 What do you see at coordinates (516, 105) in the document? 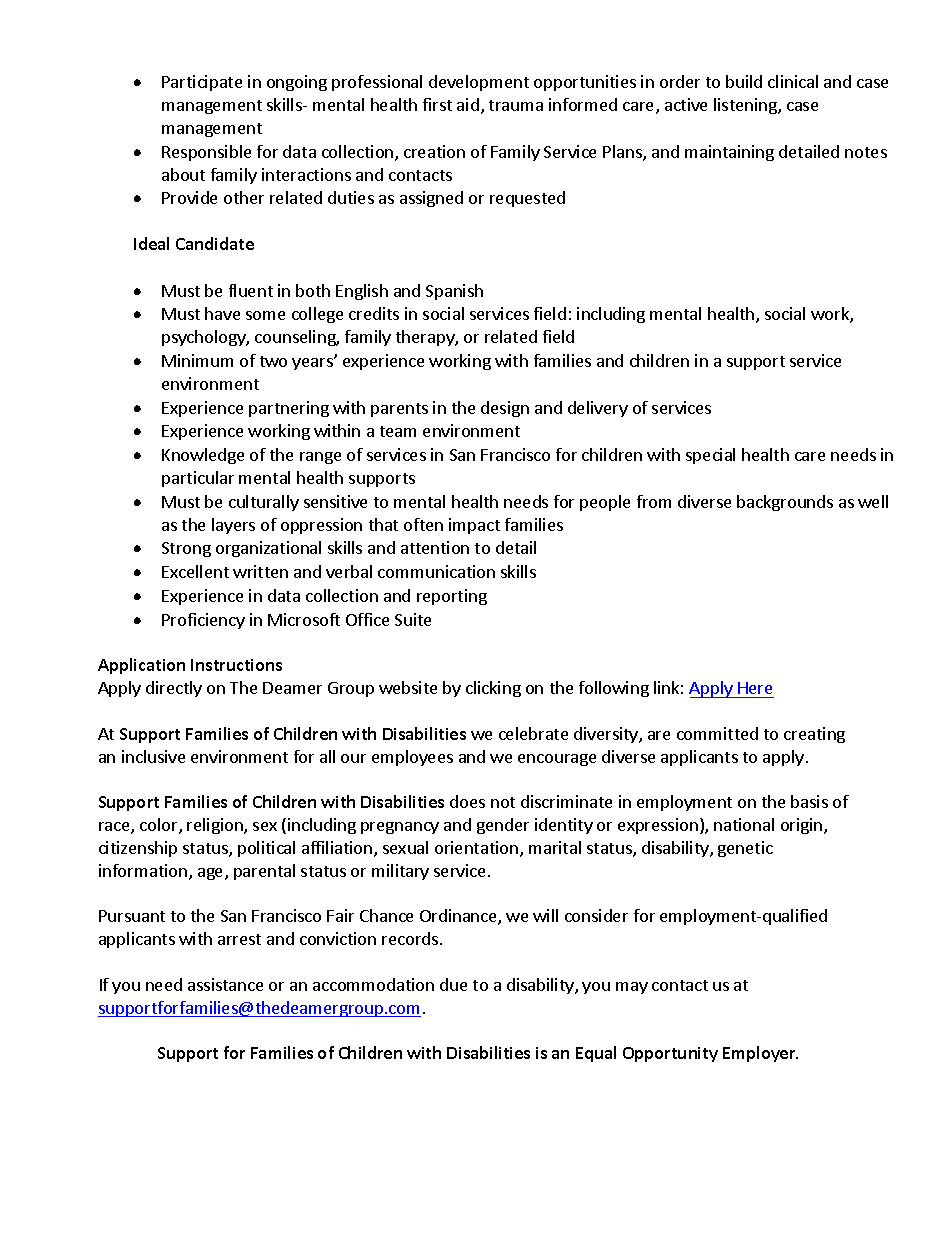
I see `trauma` at bounding box center [516, 105].
